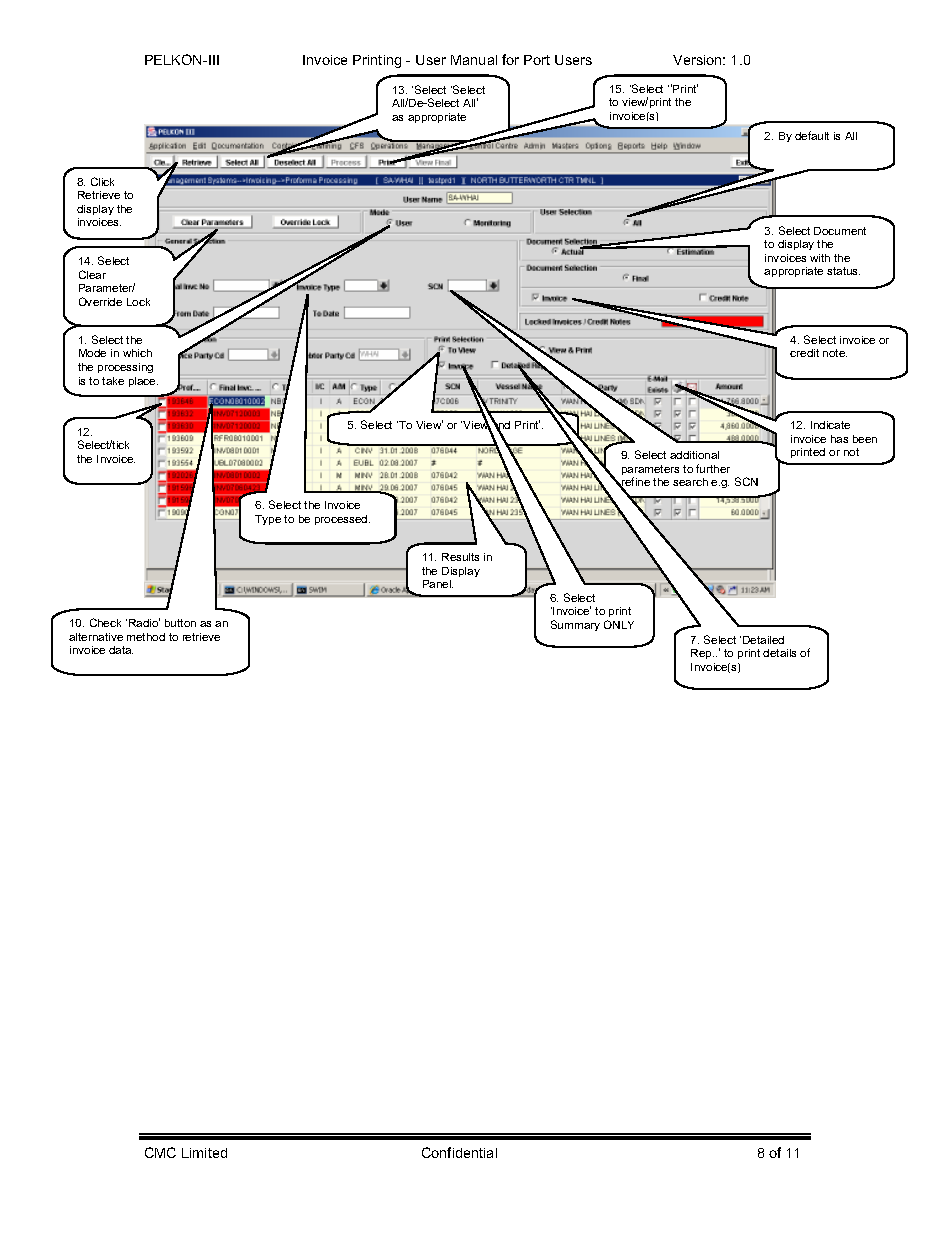 The width and height of the document is (952, 1233). I want to click on Indicate, so click(830, 425).
